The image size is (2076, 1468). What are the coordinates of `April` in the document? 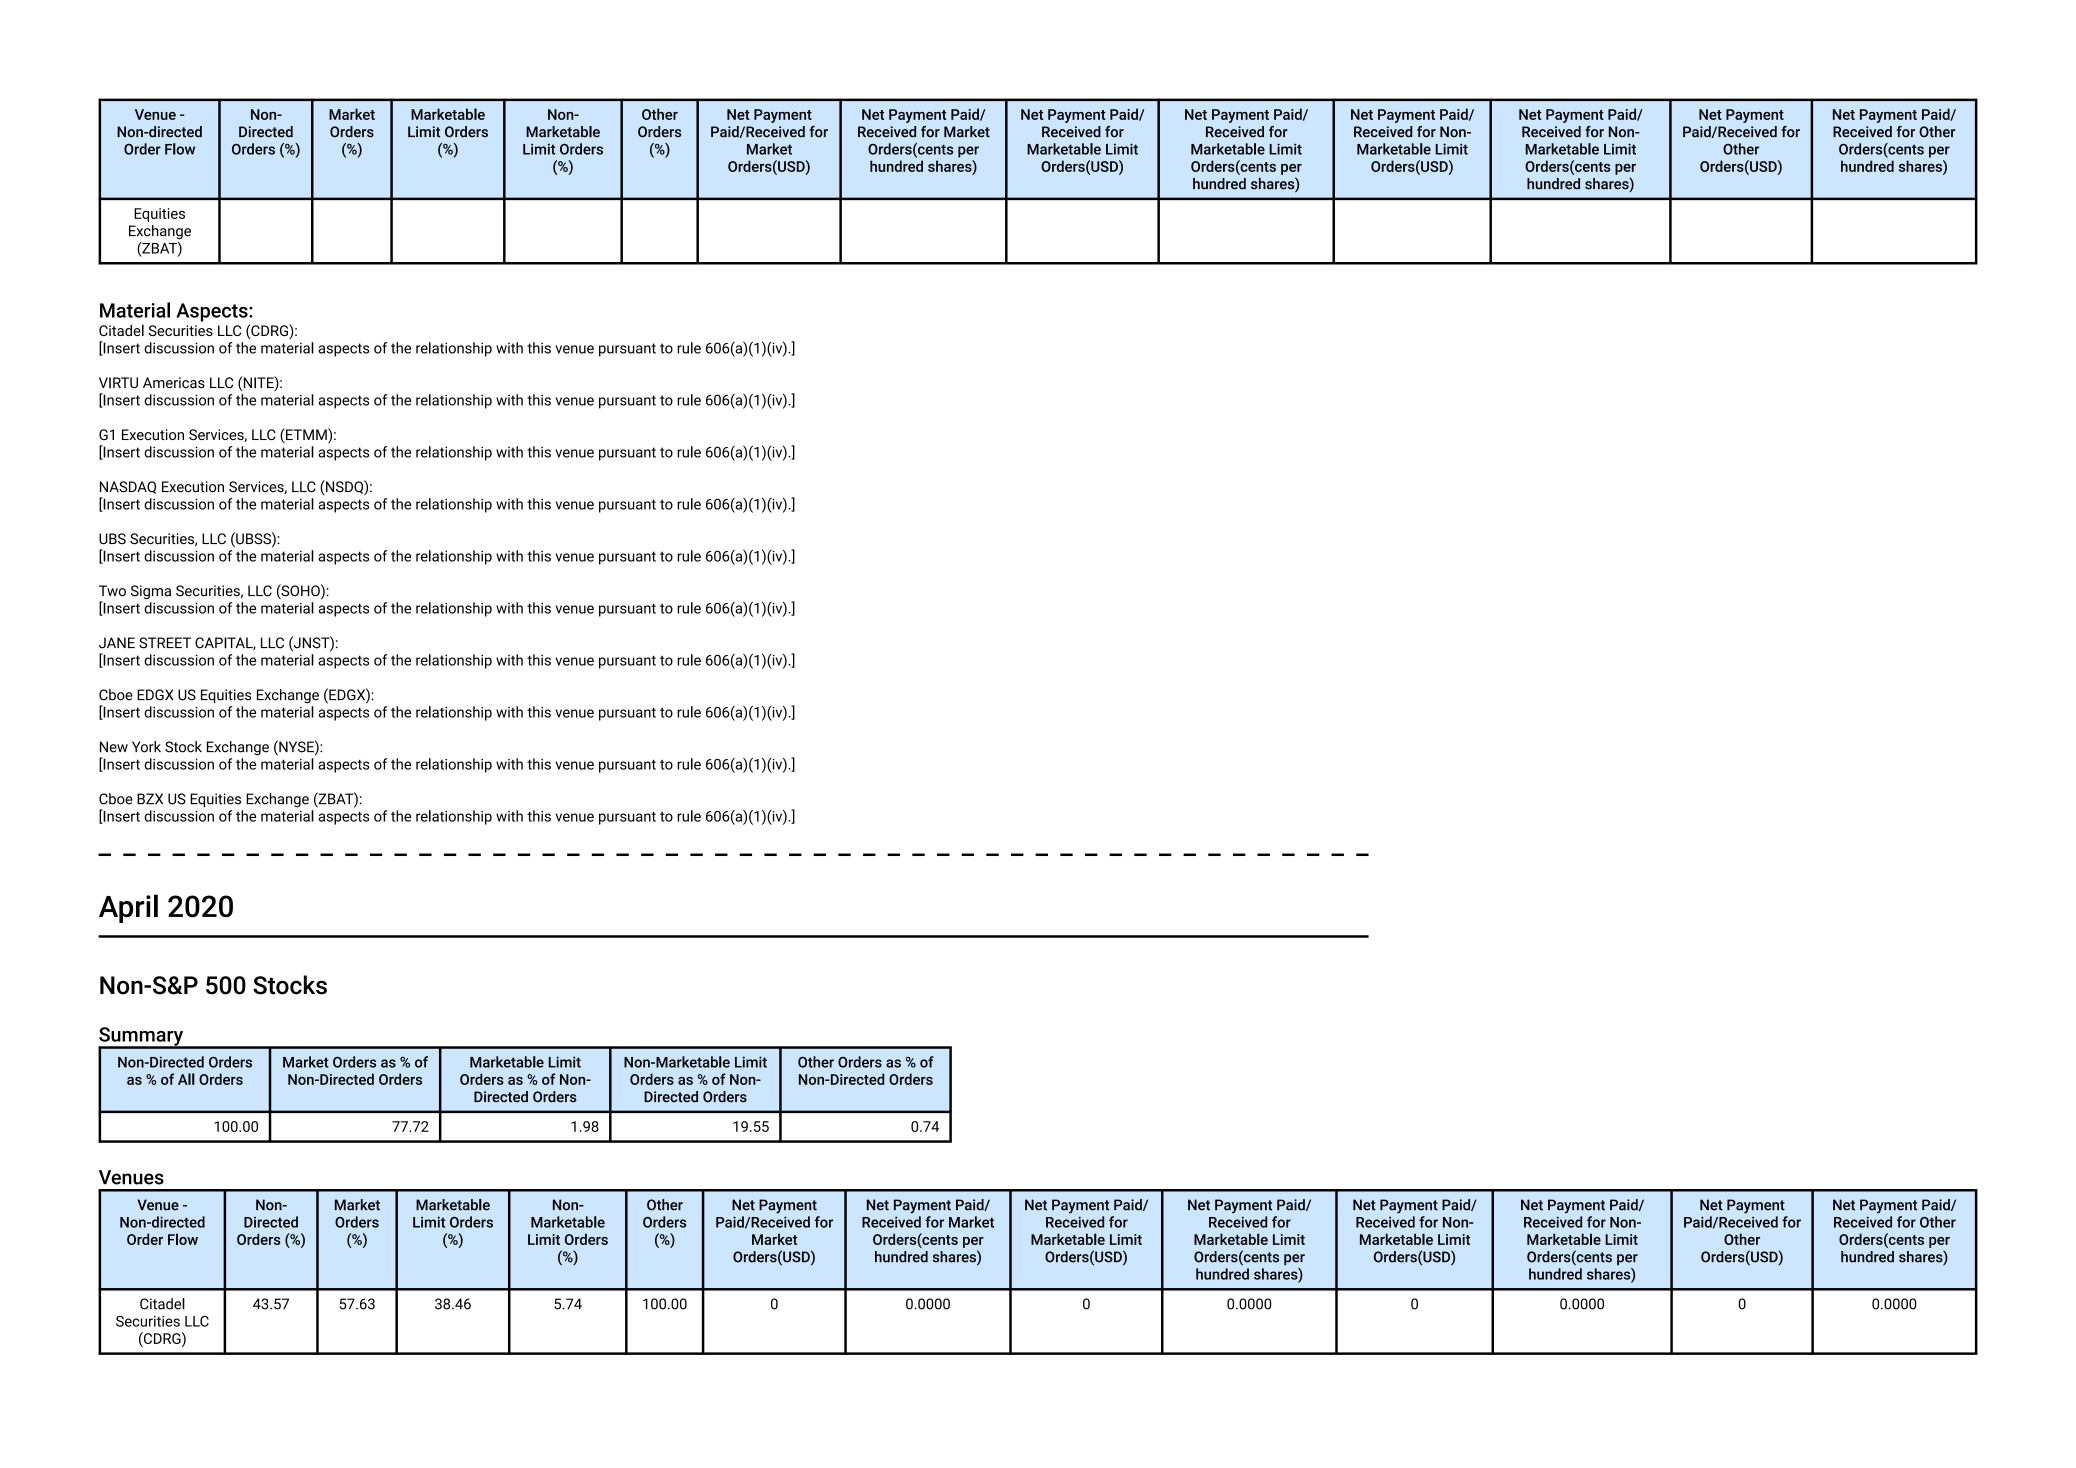 It's located at (128, 908).
